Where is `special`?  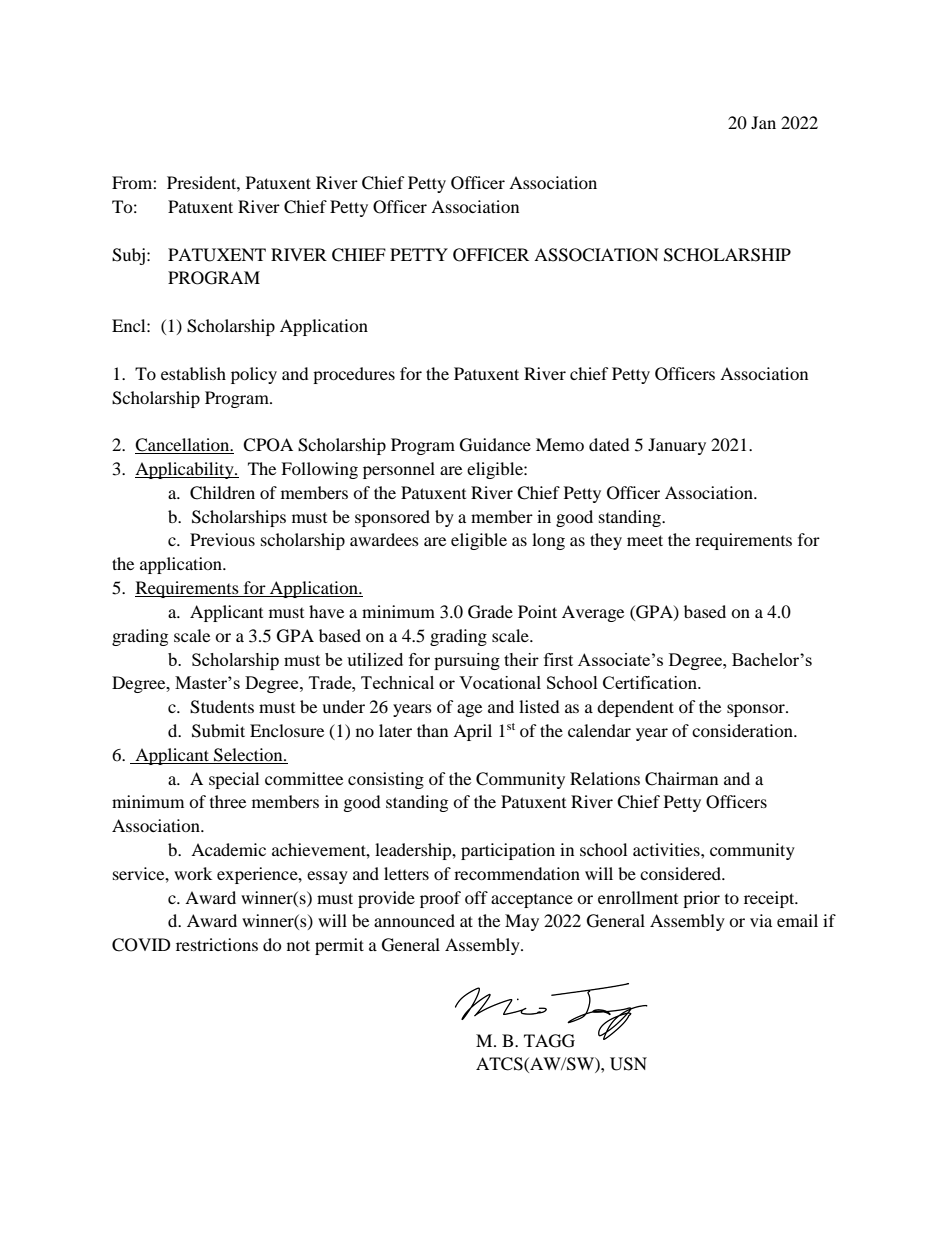
special is located at coordinates (234, 780).
